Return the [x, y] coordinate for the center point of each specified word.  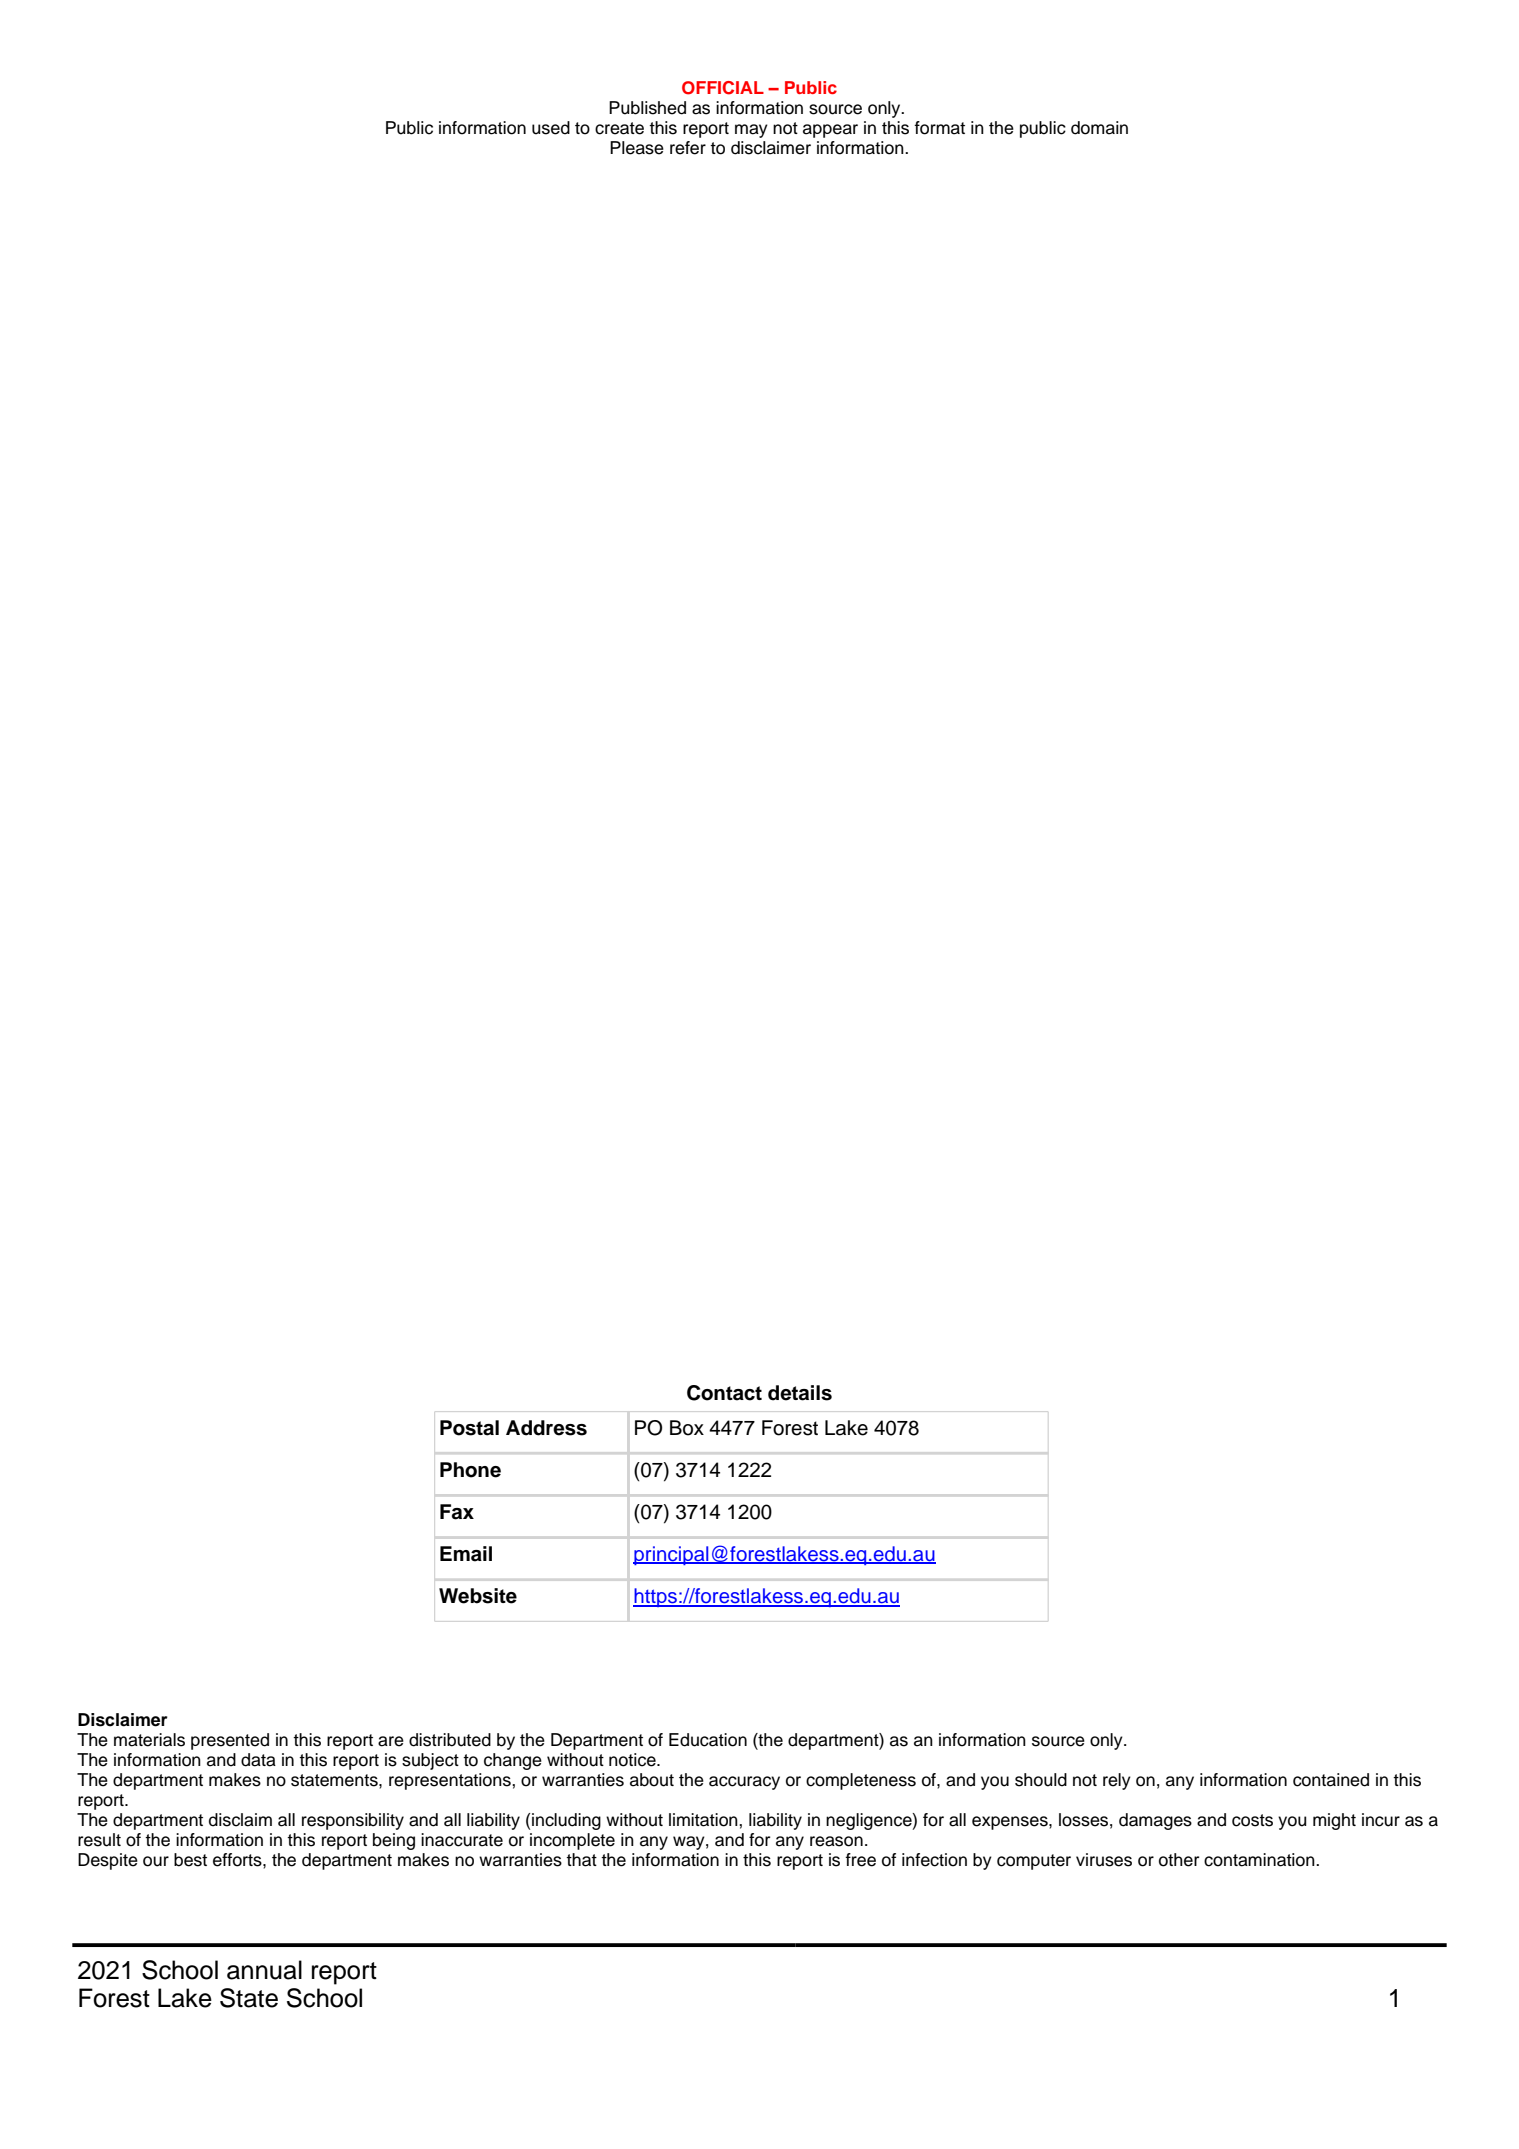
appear [830, 131]
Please [637, 148]
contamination [1260, 1860]
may [751, 131]
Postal [469, 1428]
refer [688, 148]
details [800, 1393]
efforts [238, 1860]
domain [1099, 128]
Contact [724, 1393]
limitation [704, 1820]
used [551, 128]
